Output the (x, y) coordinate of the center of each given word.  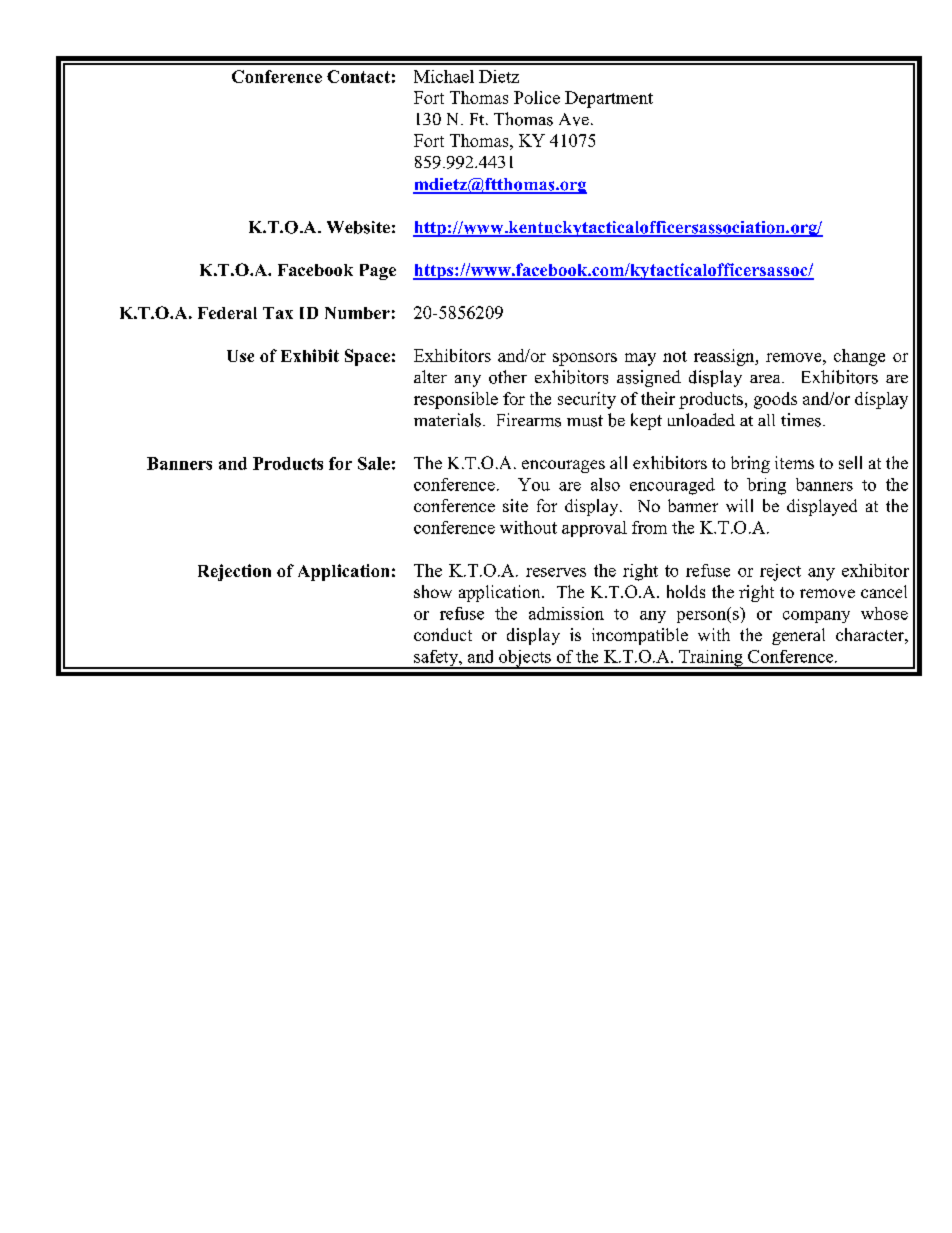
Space (367, 357)
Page (378, 272)
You (534, 484)
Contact (358, 76)
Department (609, 99)
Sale (374, 463)
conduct (443, 634)
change (859, 357)
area (766, 379)
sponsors (585, 359)
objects (525, 659)
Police (537, 97)
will (739, 505)
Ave (574, 119)
